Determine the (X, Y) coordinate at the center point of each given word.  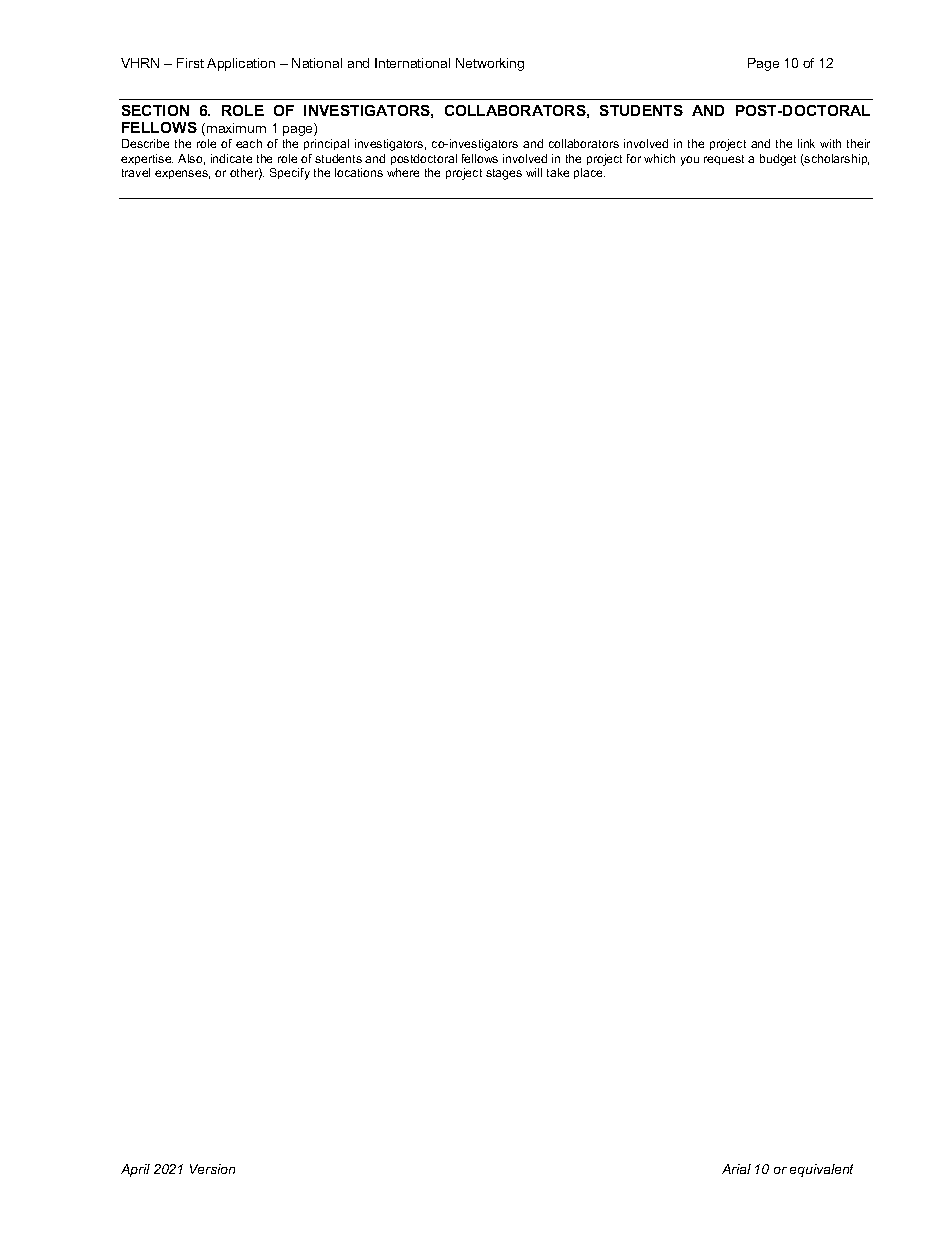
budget (778, 160)
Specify (290, 174)
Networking (490, 64)
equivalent (821, 1170)
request (724, 160)
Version (212, 1169)
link (806, 143)
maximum (236, 128)
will (534, 172)
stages (504, 174)
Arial (736, 1169)
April (135, 1170)
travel (136, 172)
